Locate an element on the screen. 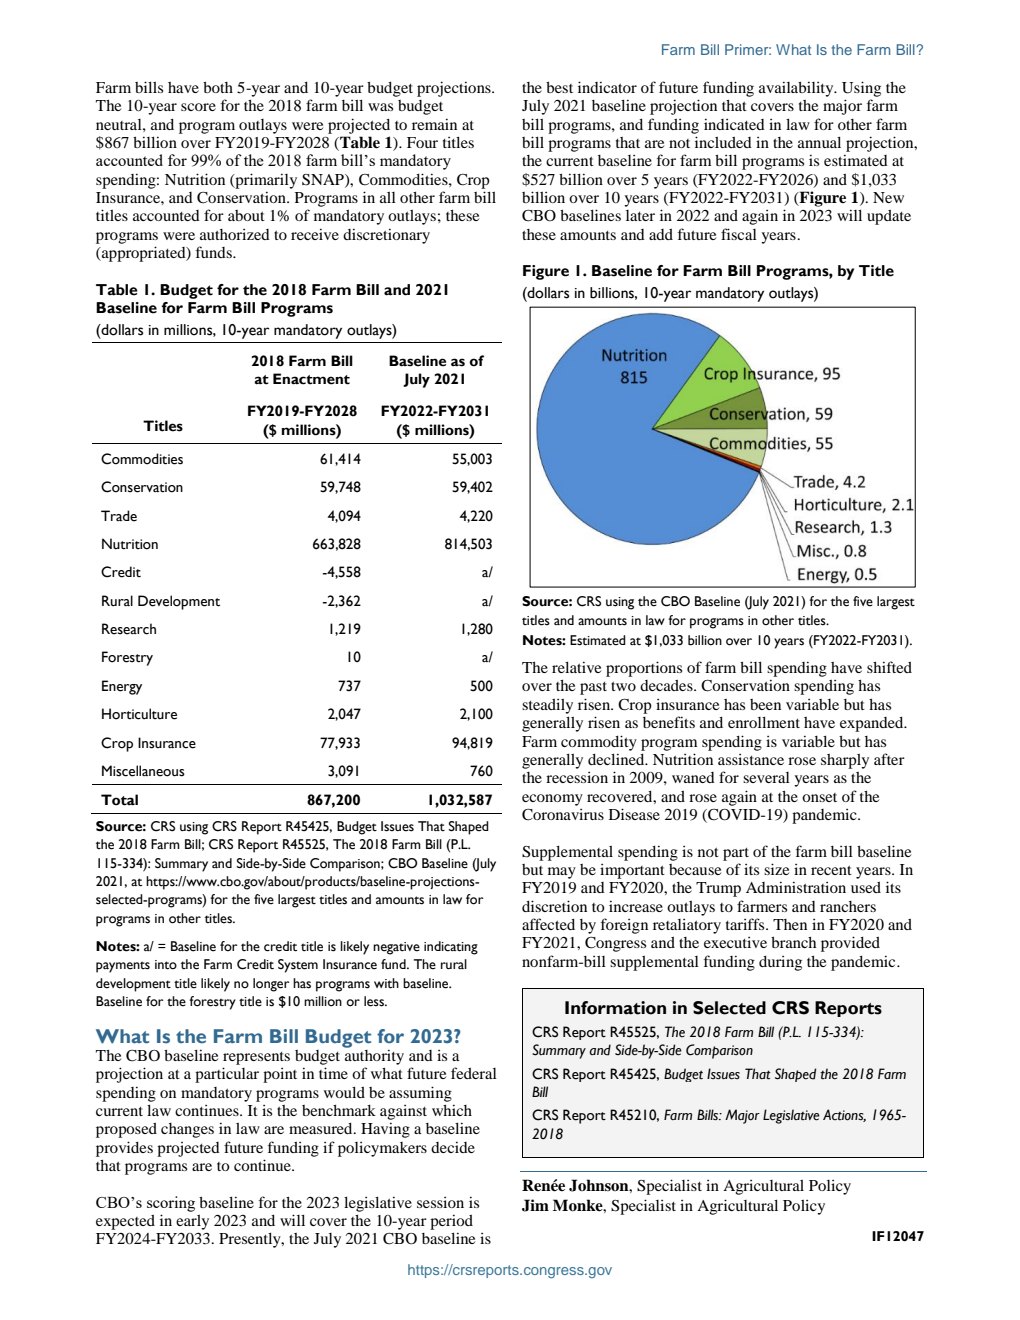 This screenshot has width=1020, height=1320. remain is located at coordinates (434, 124).
